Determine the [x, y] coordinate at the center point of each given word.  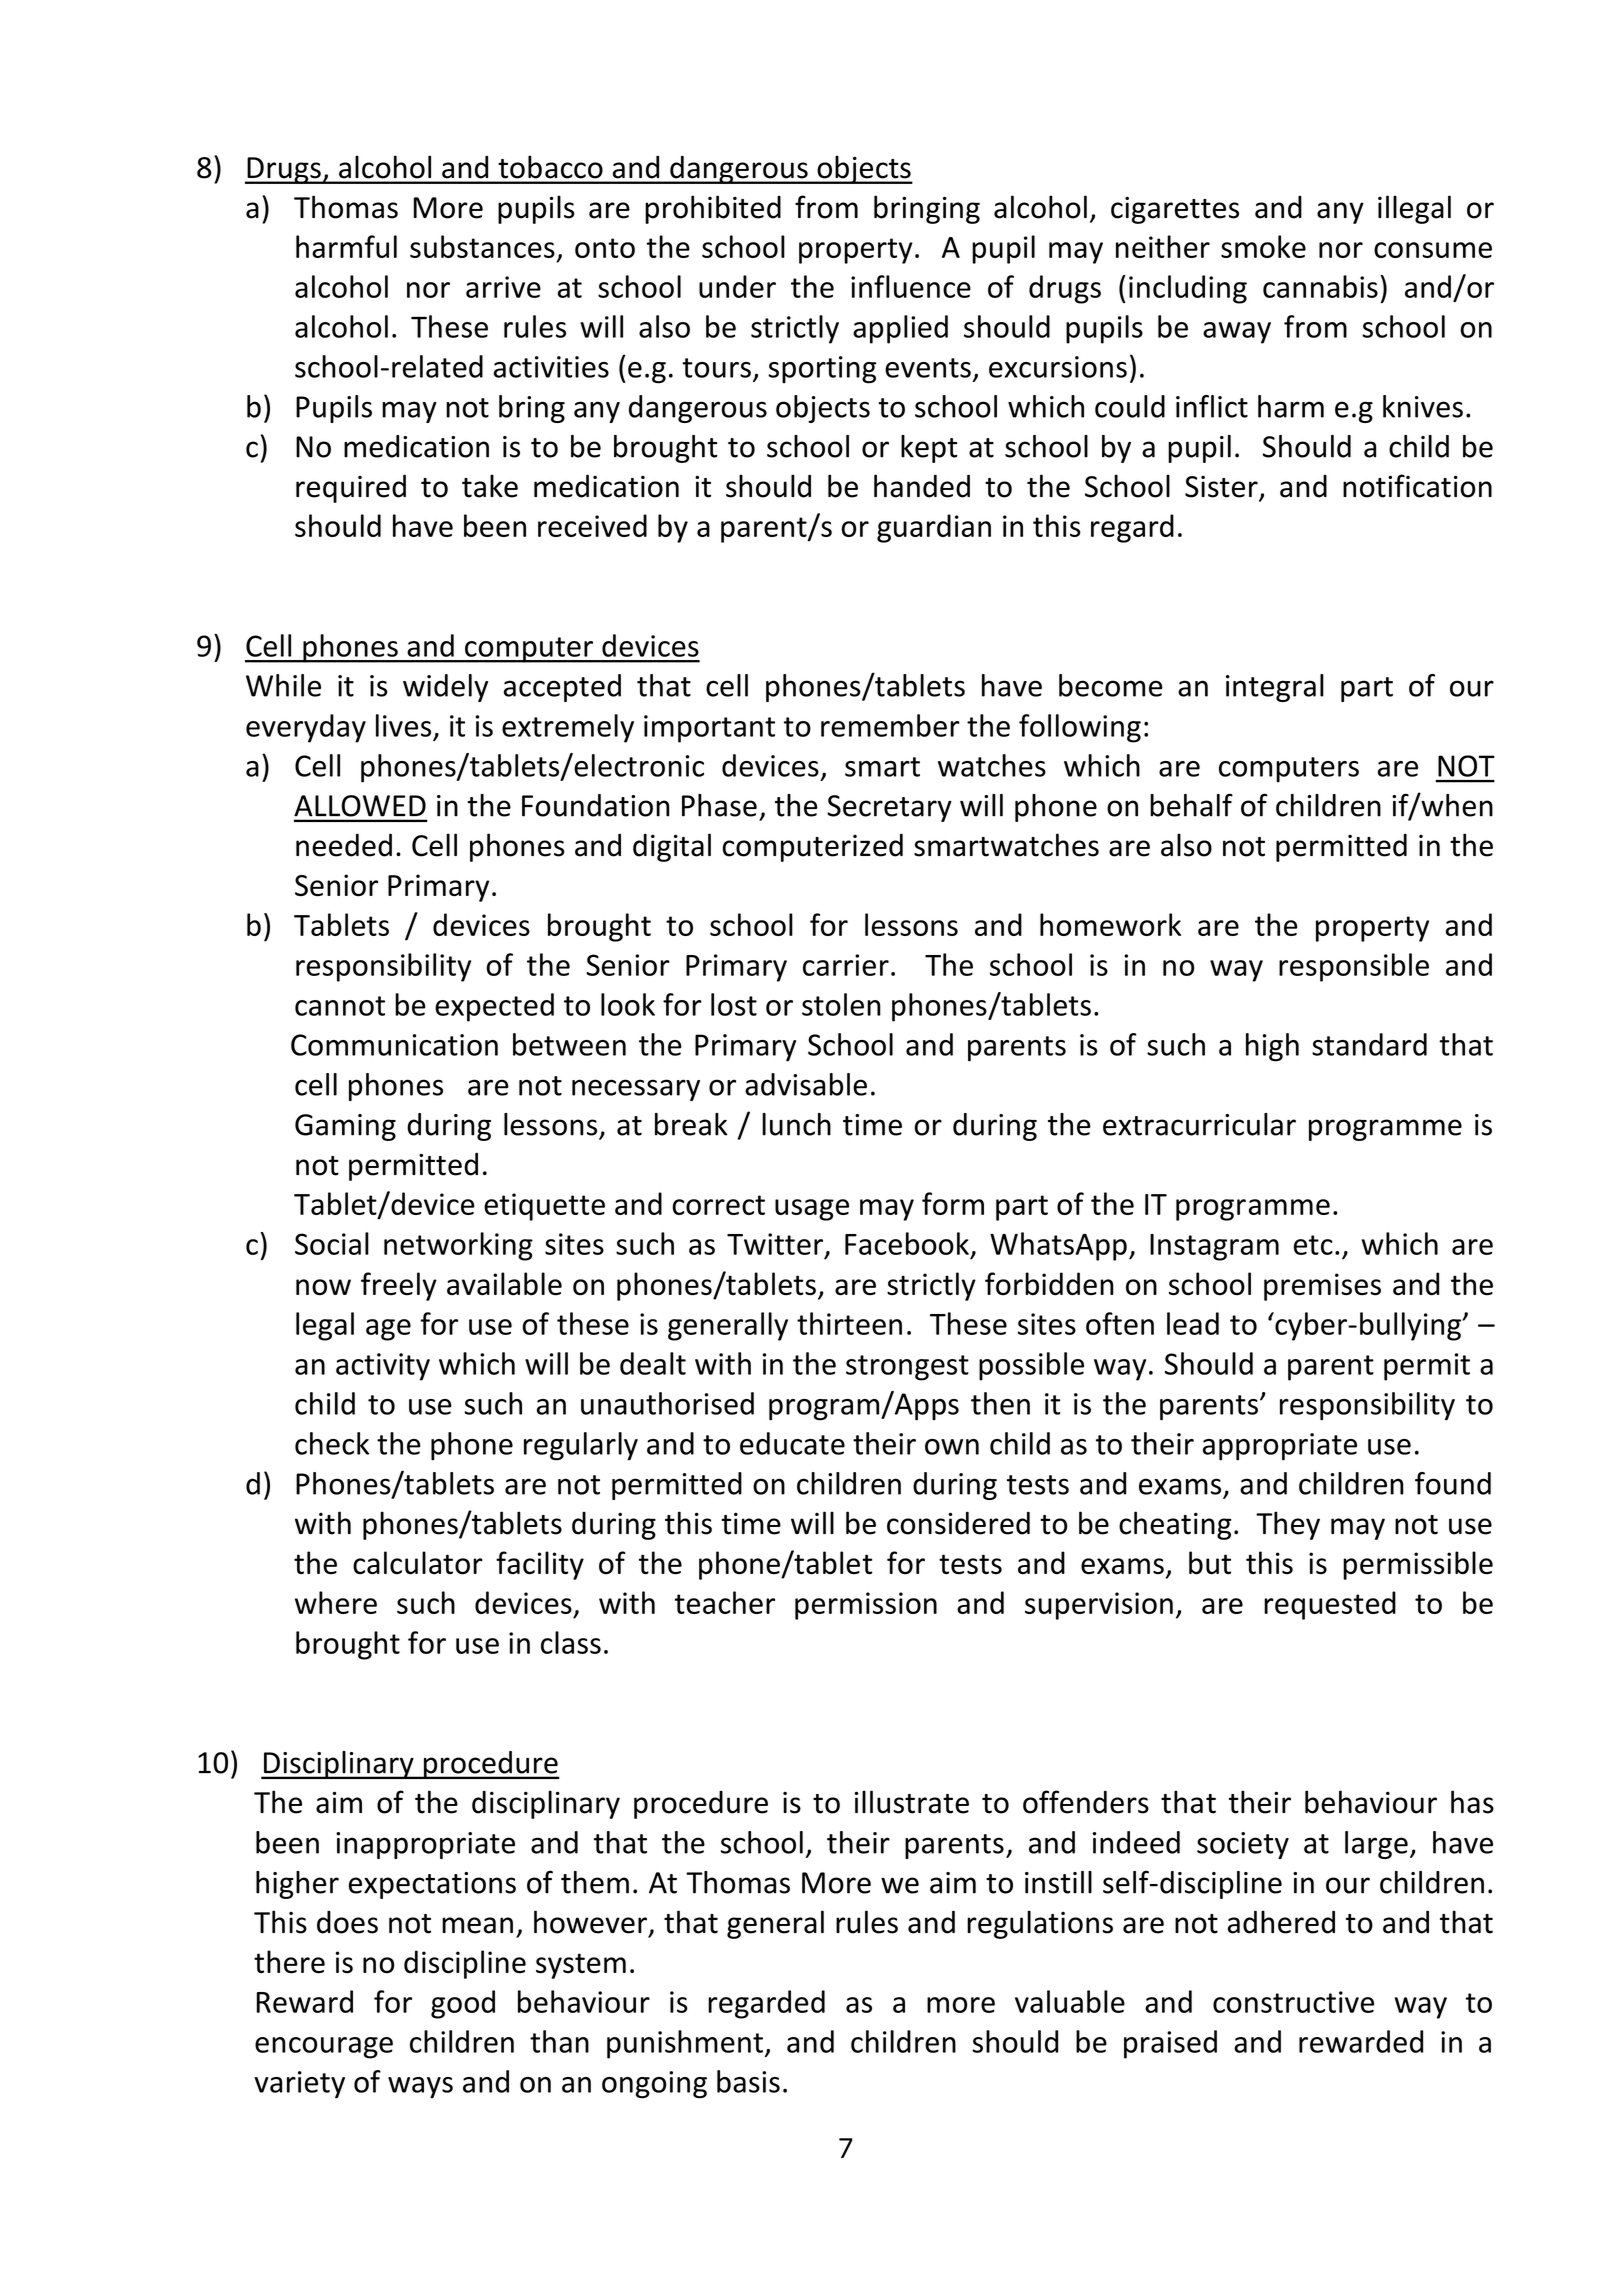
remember [890, 725]
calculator [418, 1563]
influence [911, 286]
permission [866, 1606]
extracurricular [1199, 1124]
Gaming [345, 1127]
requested [1330, 1605]
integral [1275, 688]
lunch [796, 1124]
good [463, 2004]
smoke [1263, 246]
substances [482, 246]
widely [445, 688]
